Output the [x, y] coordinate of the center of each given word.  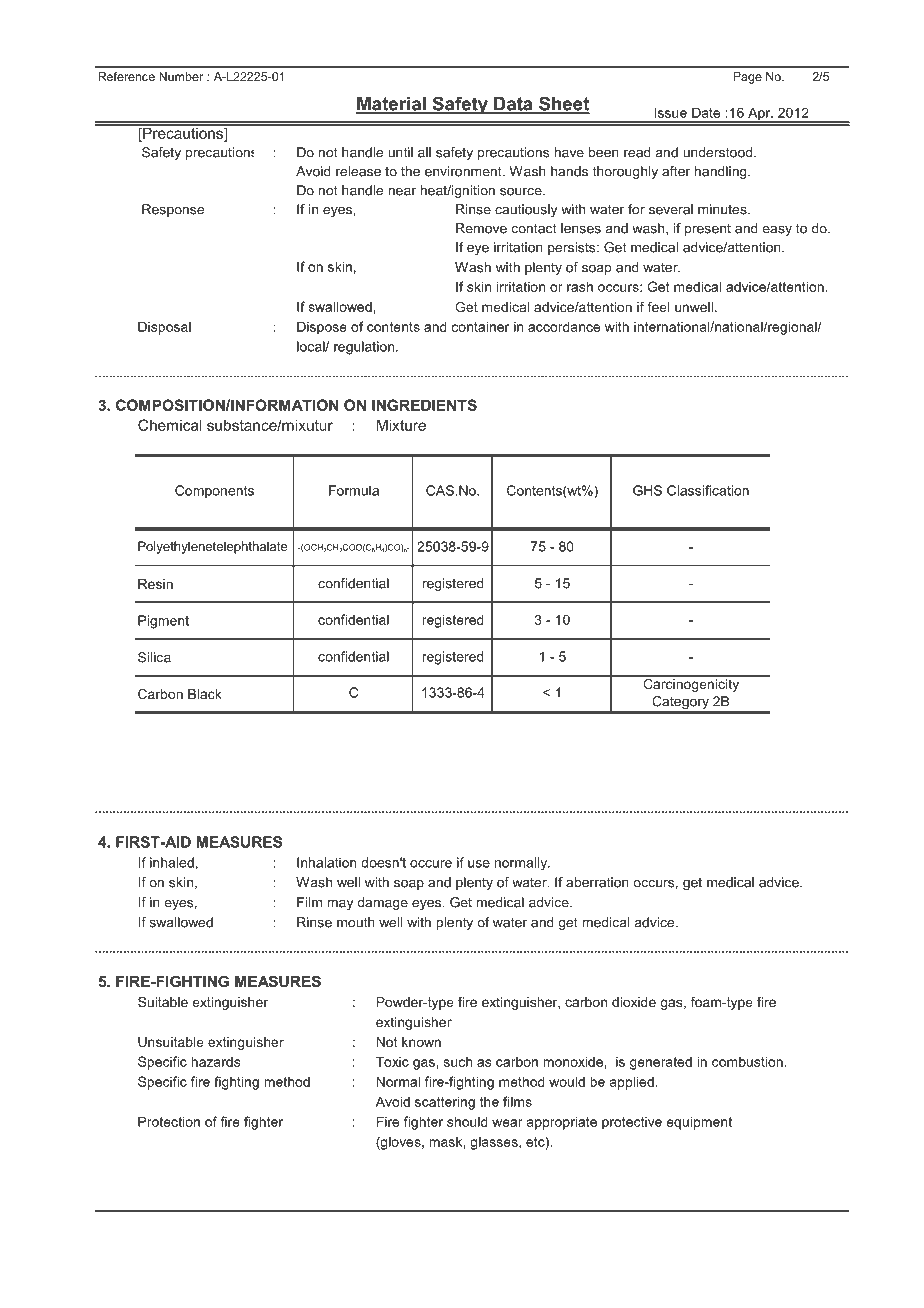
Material [392, 105]
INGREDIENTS [424, 405]
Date [706, 112]
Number [181, 76]
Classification [708, 490]
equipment [699, 1123]
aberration [597, 882]
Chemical [170, 425]
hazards [215, 1061]
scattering [445, 1103]
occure [431, 864]
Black [205, 694]
